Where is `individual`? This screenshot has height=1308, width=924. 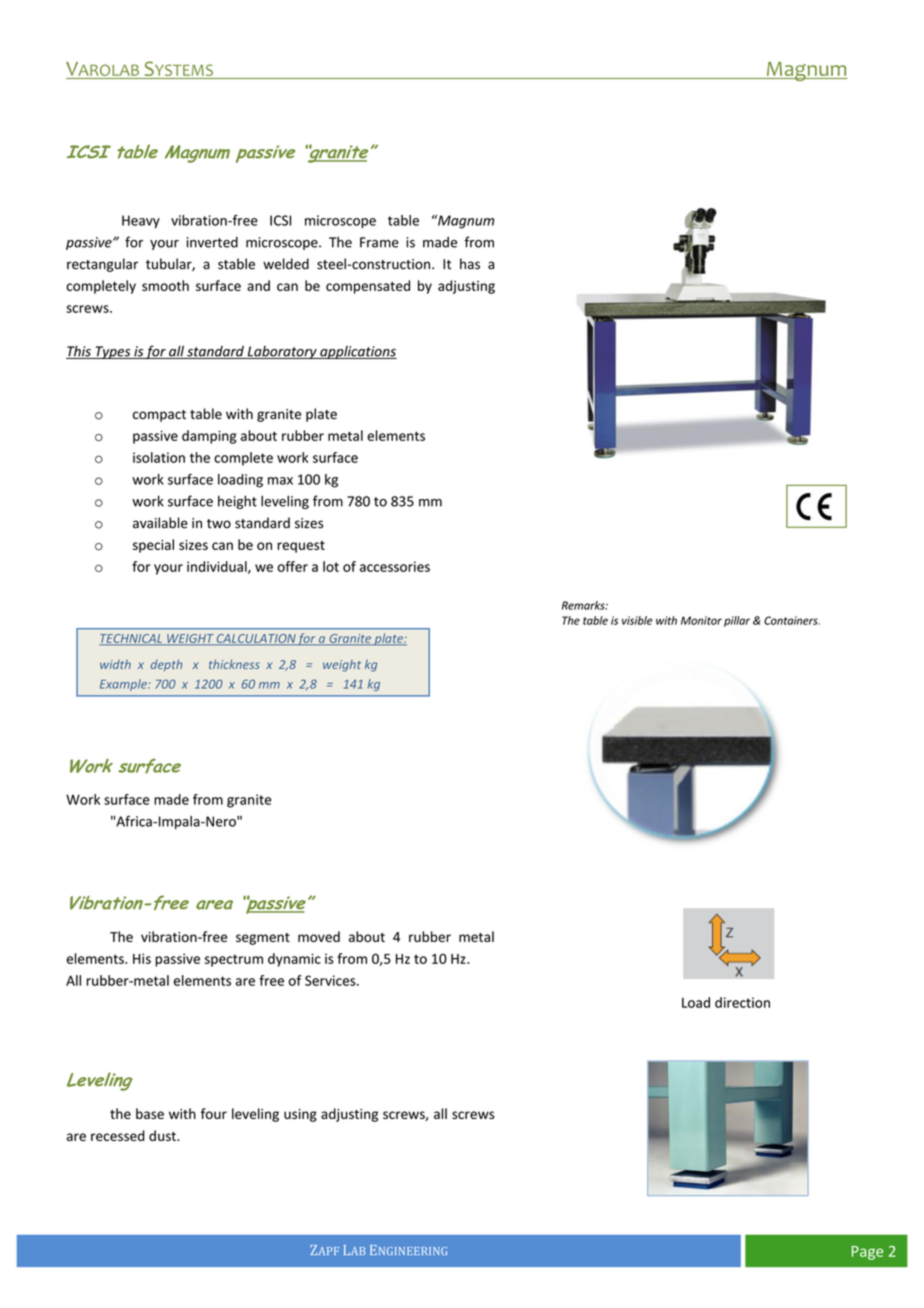 individual is located at coordinates (218, 567).
